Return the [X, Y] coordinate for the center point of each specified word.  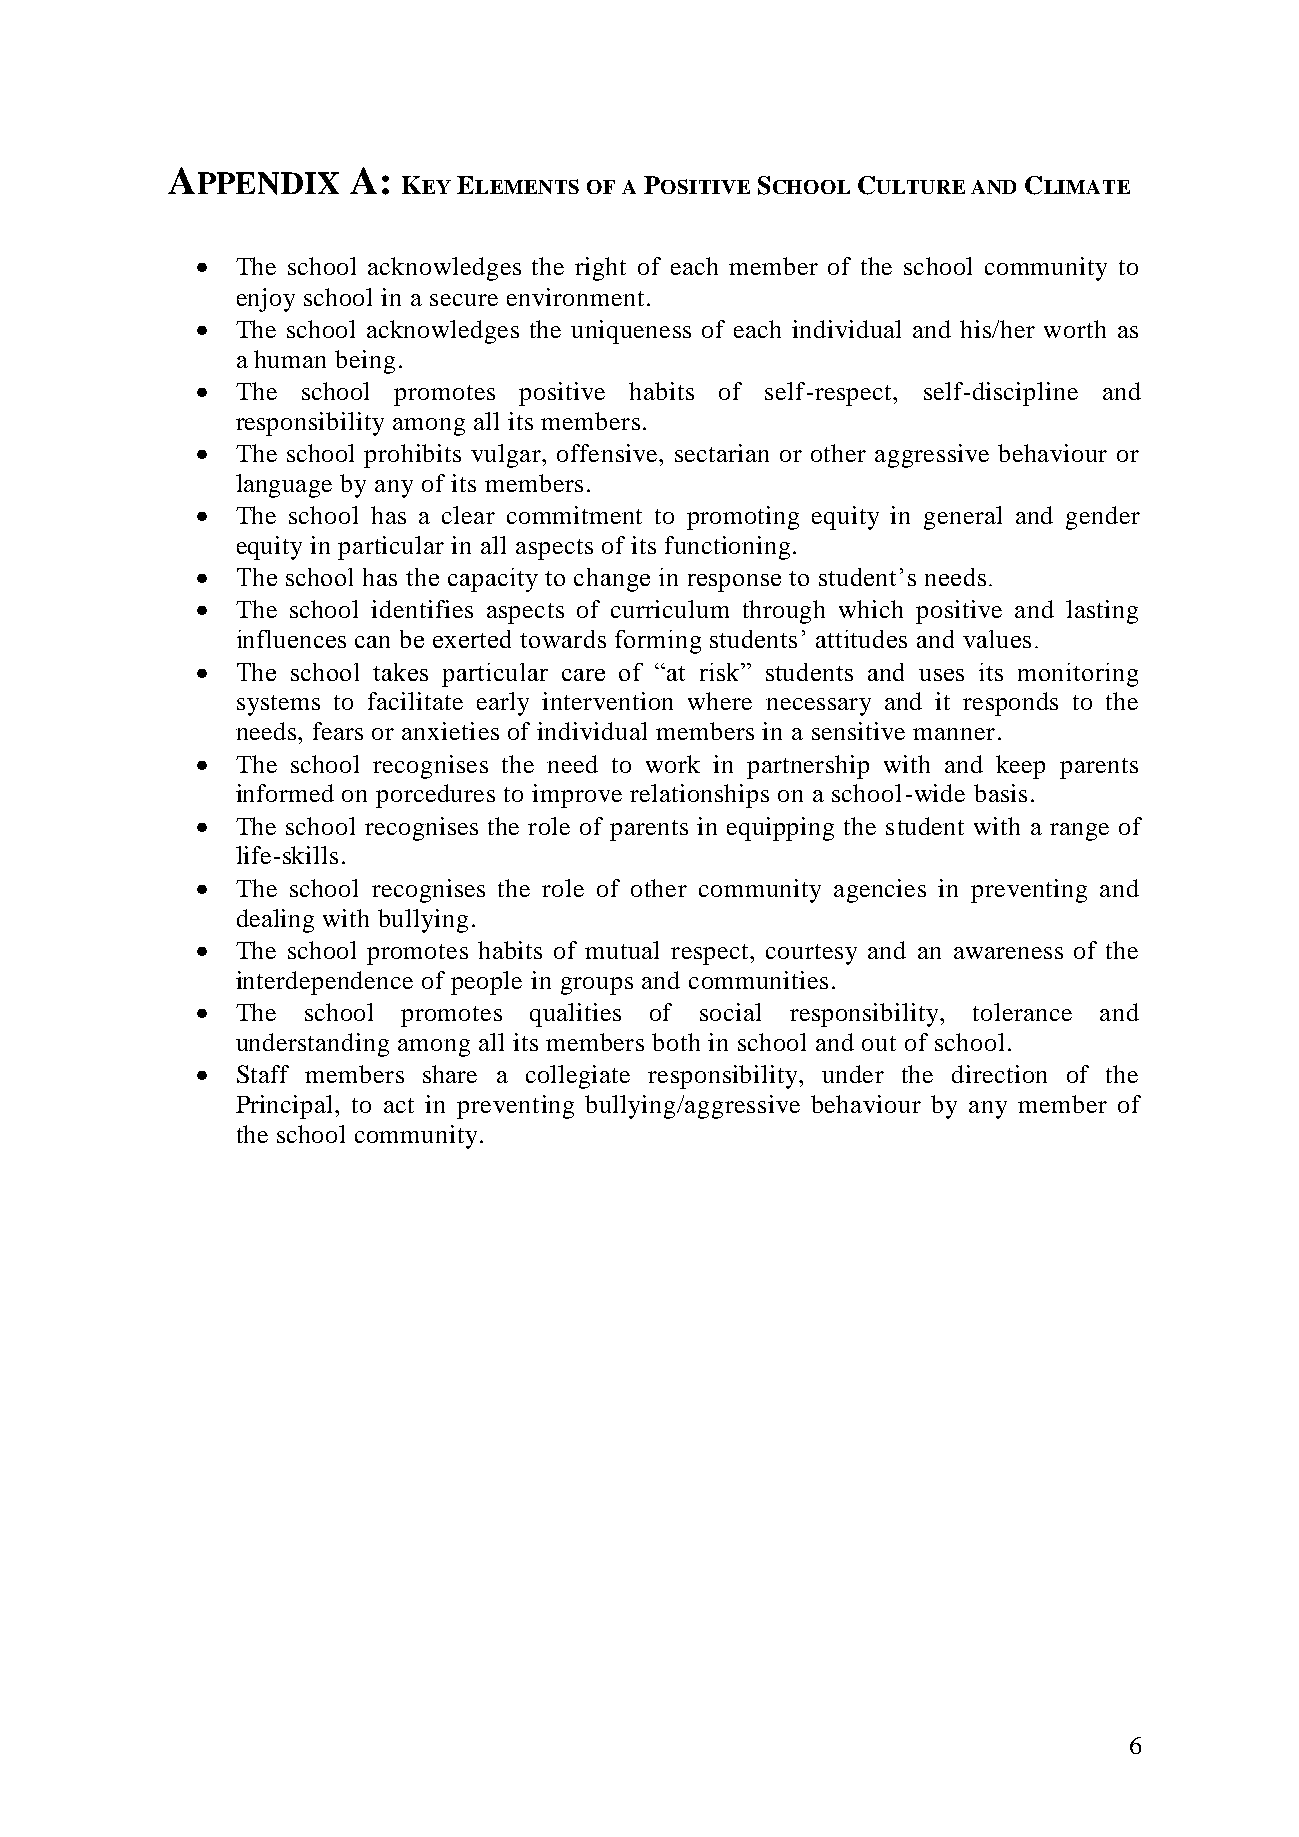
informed [285, 793]
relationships [699, 796]
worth [1075, 329]
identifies [422, 609]
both [676, 1042]
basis [1000, 793]
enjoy [266, 300]
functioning [727, 548]
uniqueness [631, 332]
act [399, 1105]
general [963, 518]
